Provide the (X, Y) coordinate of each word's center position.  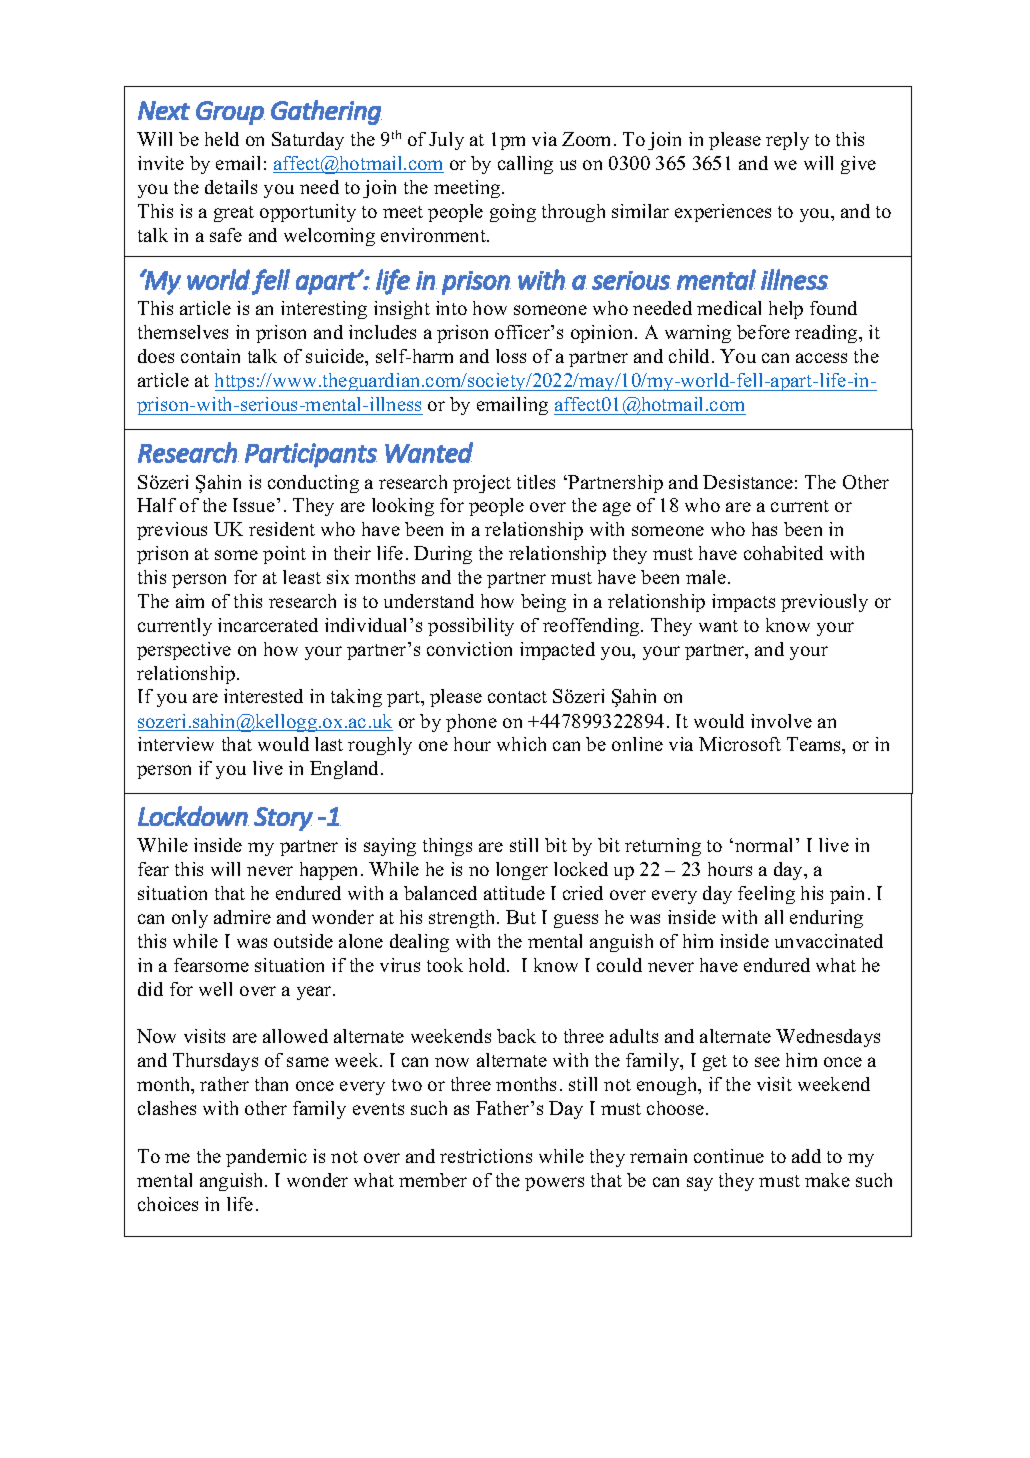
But (521, 917)
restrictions (486, 1156)
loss (511, 356)
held (222, 139)
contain (210, 356)
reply (787, 141)
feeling (766, 895)
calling (525, 165)
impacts (743, 603)
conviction (469, 649)
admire (242, 917)
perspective (184, 651)
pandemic (266, 1158)
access (821, 358)
